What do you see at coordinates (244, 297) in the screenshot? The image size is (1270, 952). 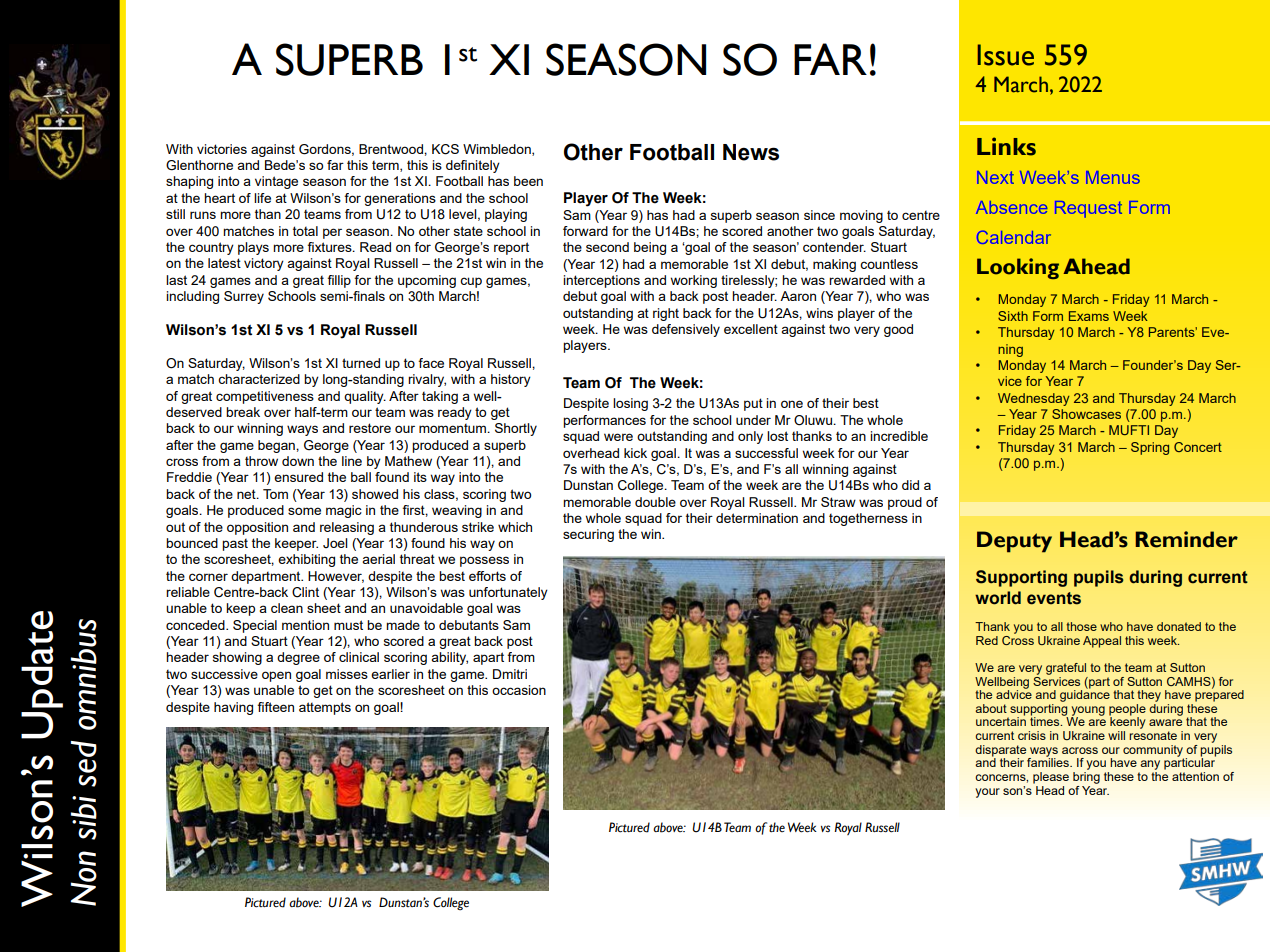 I see `Surrey` at bounding box center [244, 297].
